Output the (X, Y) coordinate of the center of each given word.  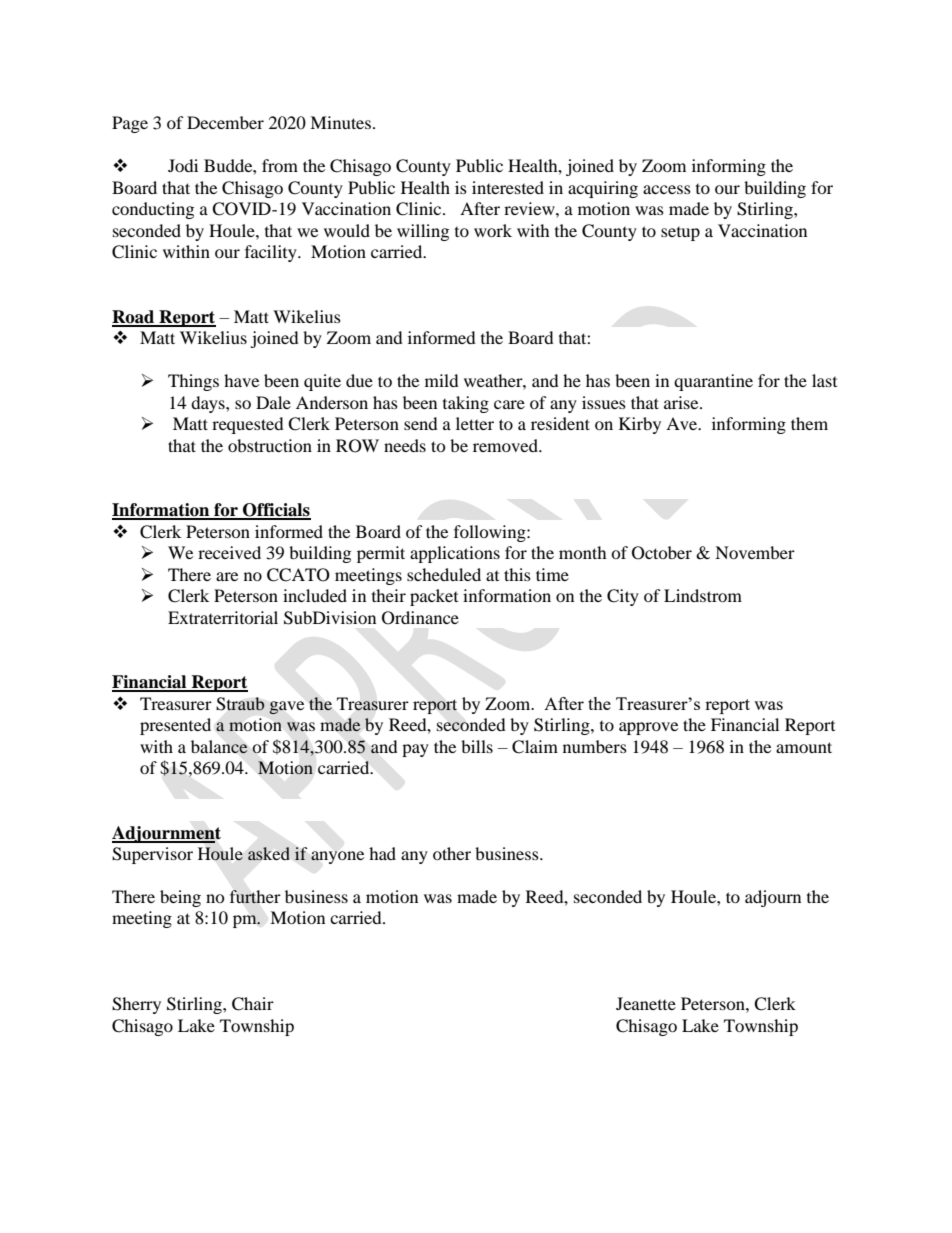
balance (219, 747)
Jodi (183, 165)
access (667, 189)
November (755, 552)
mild (442, 380)
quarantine (713, 382)
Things (193, 382)
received (229, 552)
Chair (253, 1004)
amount (804, 747)
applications (455, 554)
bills (477, 746)
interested (508, 187)
